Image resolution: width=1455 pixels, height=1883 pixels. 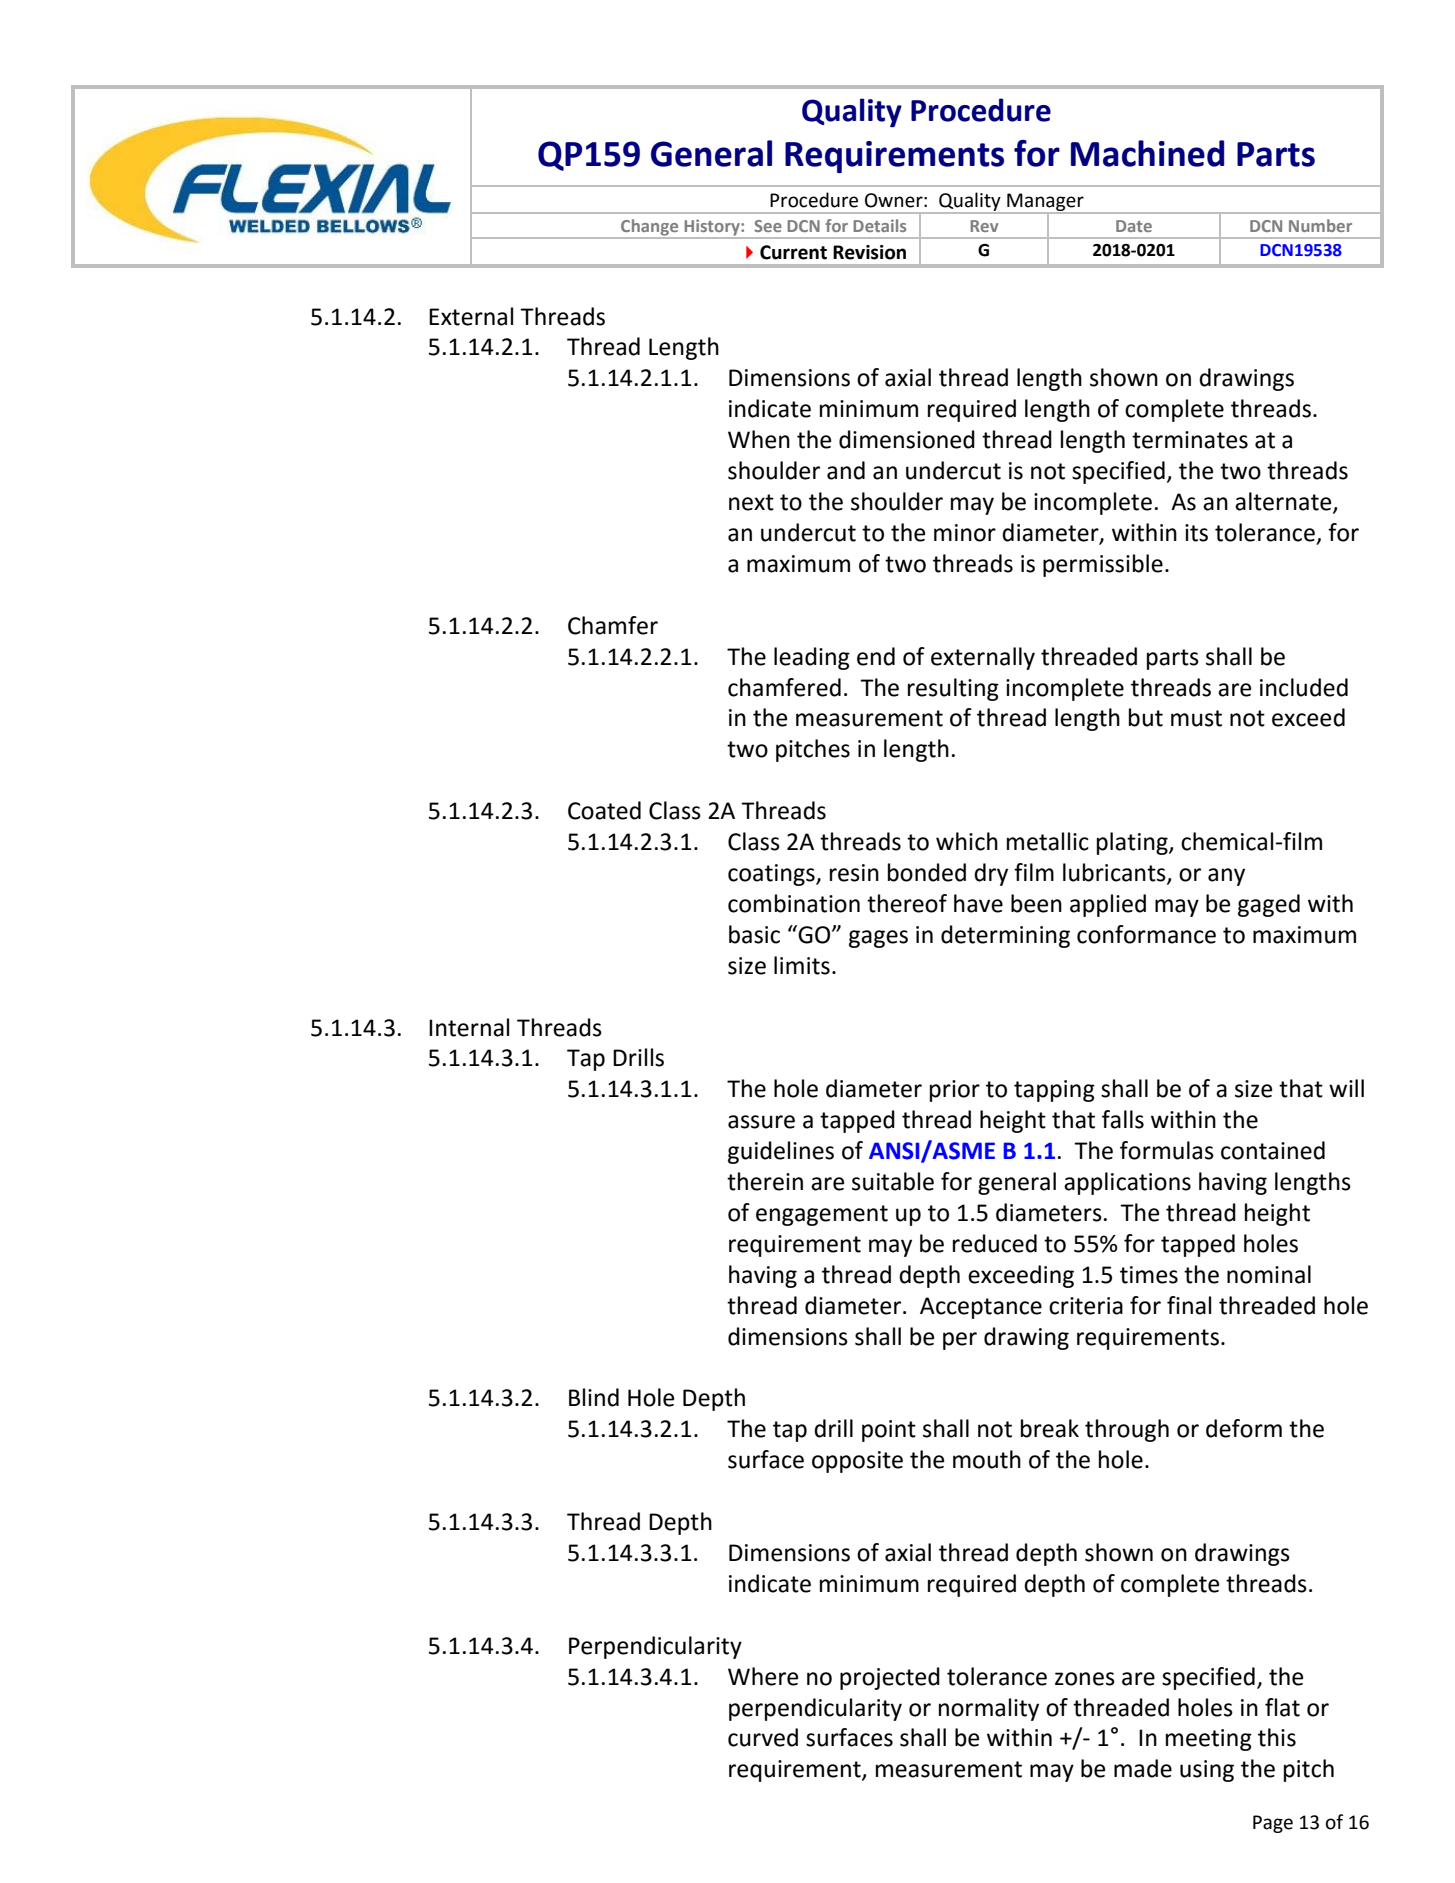 I want to click on gages, so click(x=878, y=939).
